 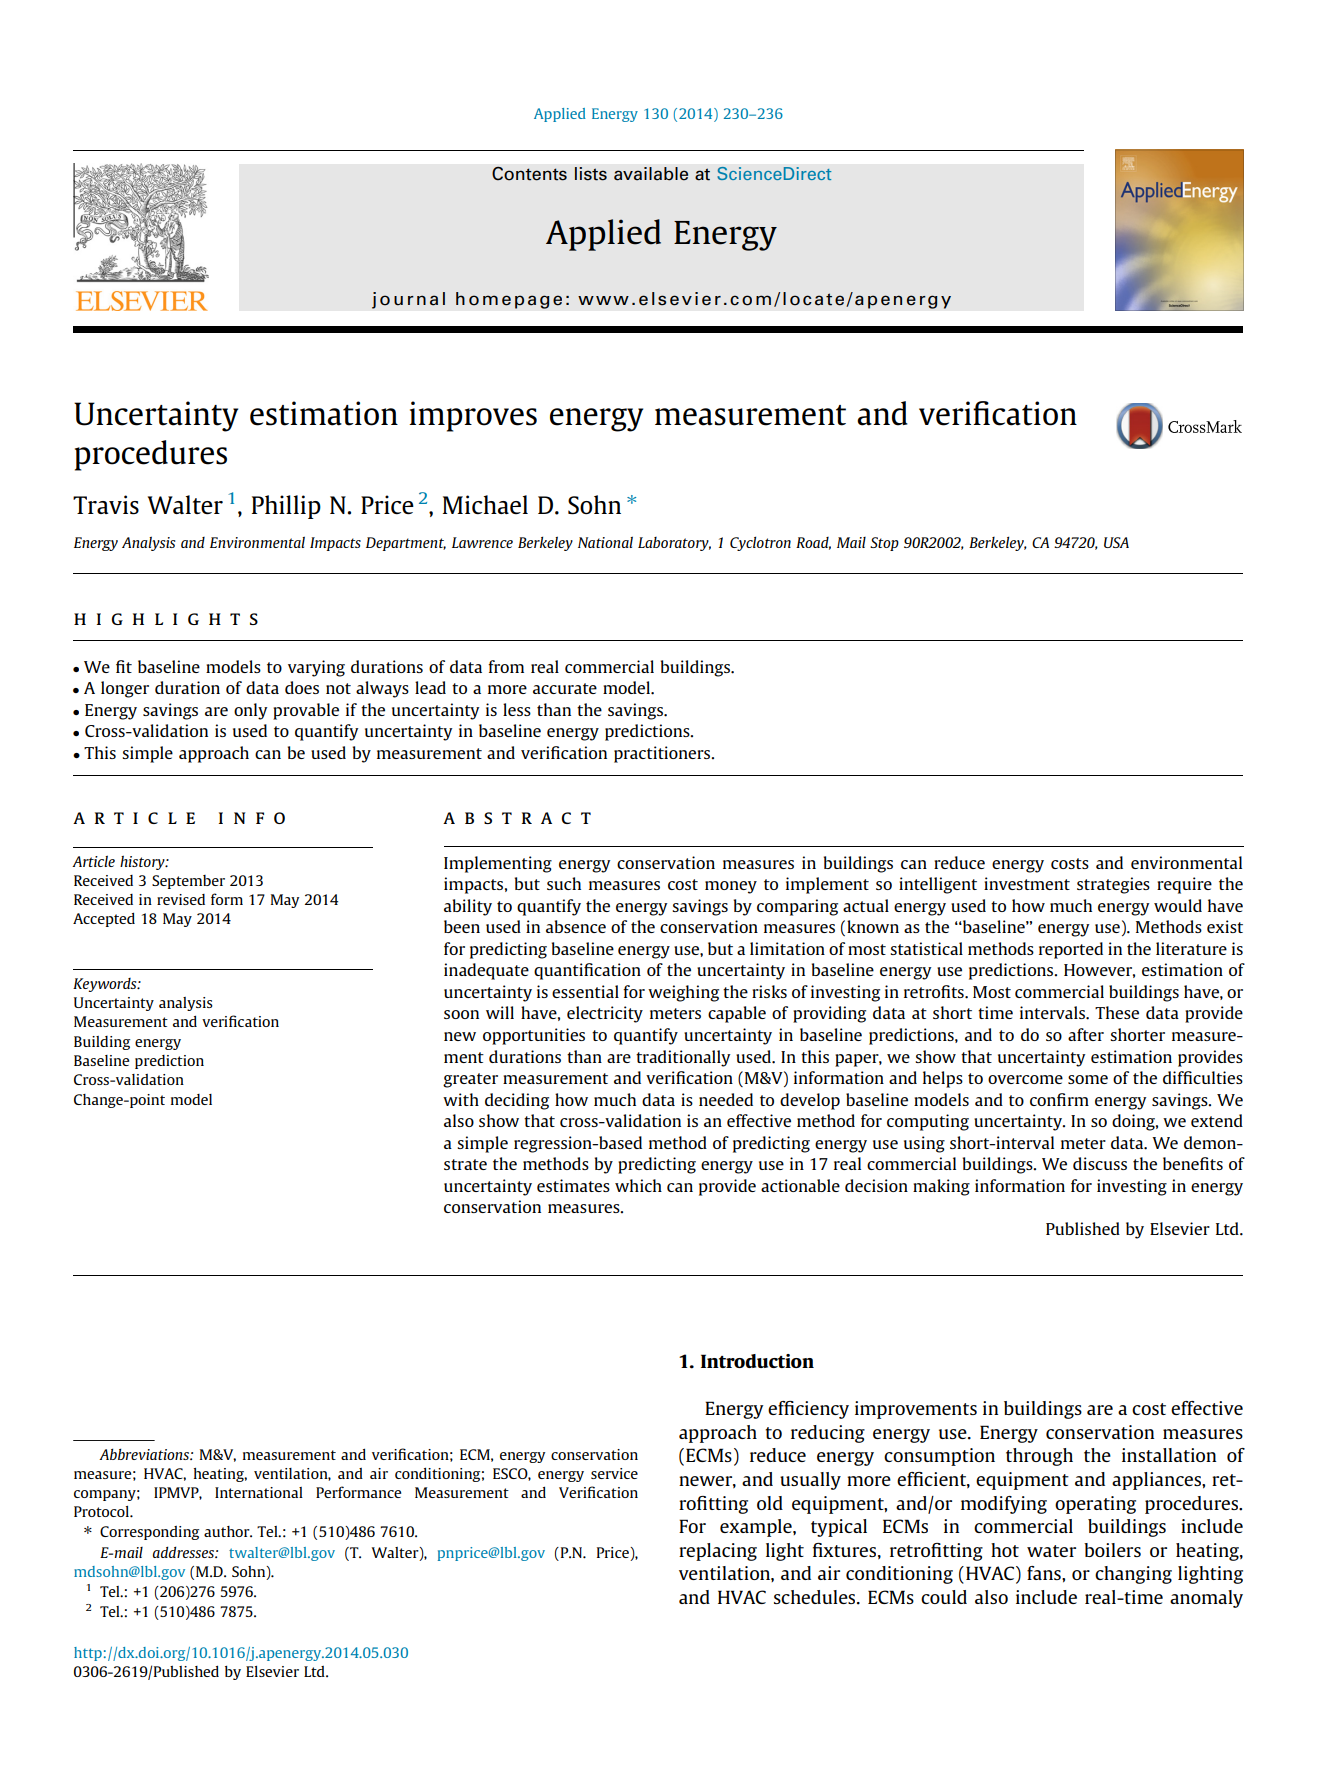 I want to click on available, so click(x=651, y=174).
